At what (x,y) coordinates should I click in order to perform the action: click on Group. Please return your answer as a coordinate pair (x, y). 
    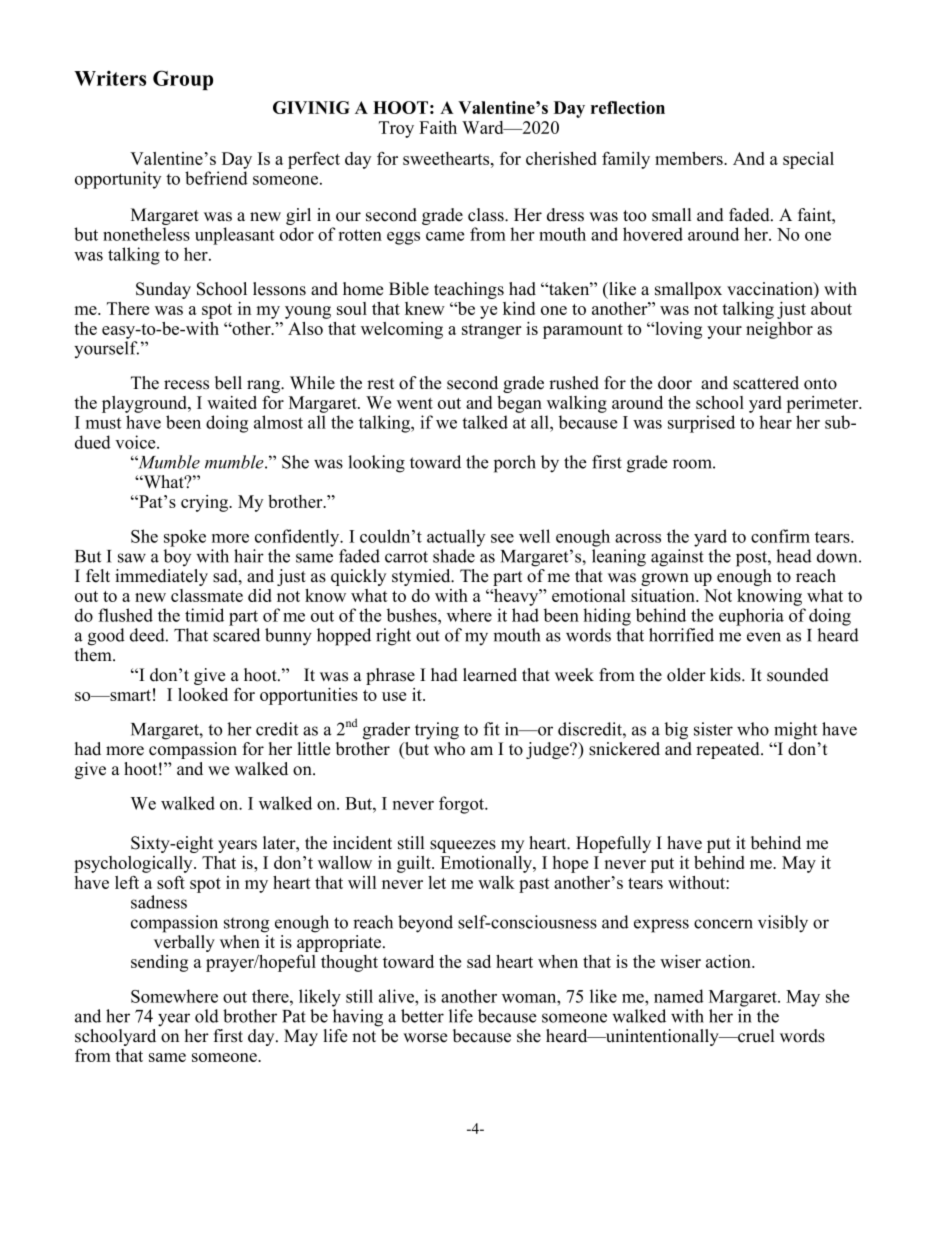
    Looking at the image, I should click on (183, 80).
